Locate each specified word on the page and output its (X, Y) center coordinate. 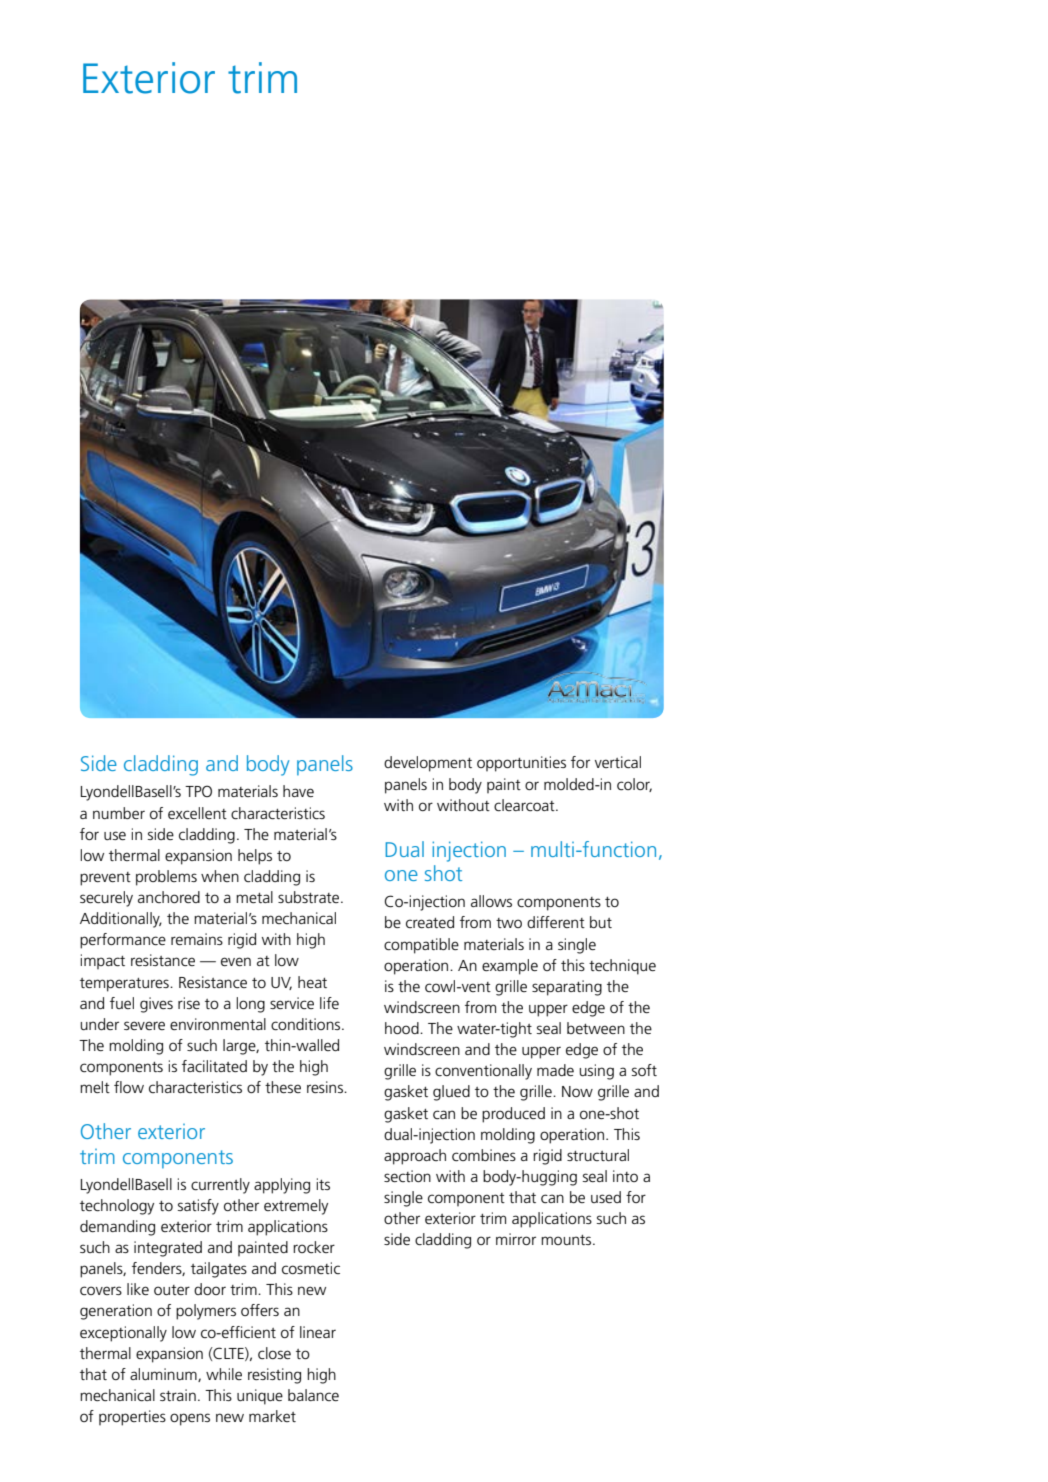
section (407, 1176)
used (606, 1197)
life (329, 1003)
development (428, 764)
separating (567, 988)
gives (156, 1005)
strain (178, 1395)
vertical (618, 762)
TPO (198, 791)
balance (313, 1395)
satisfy (198, 1207)
